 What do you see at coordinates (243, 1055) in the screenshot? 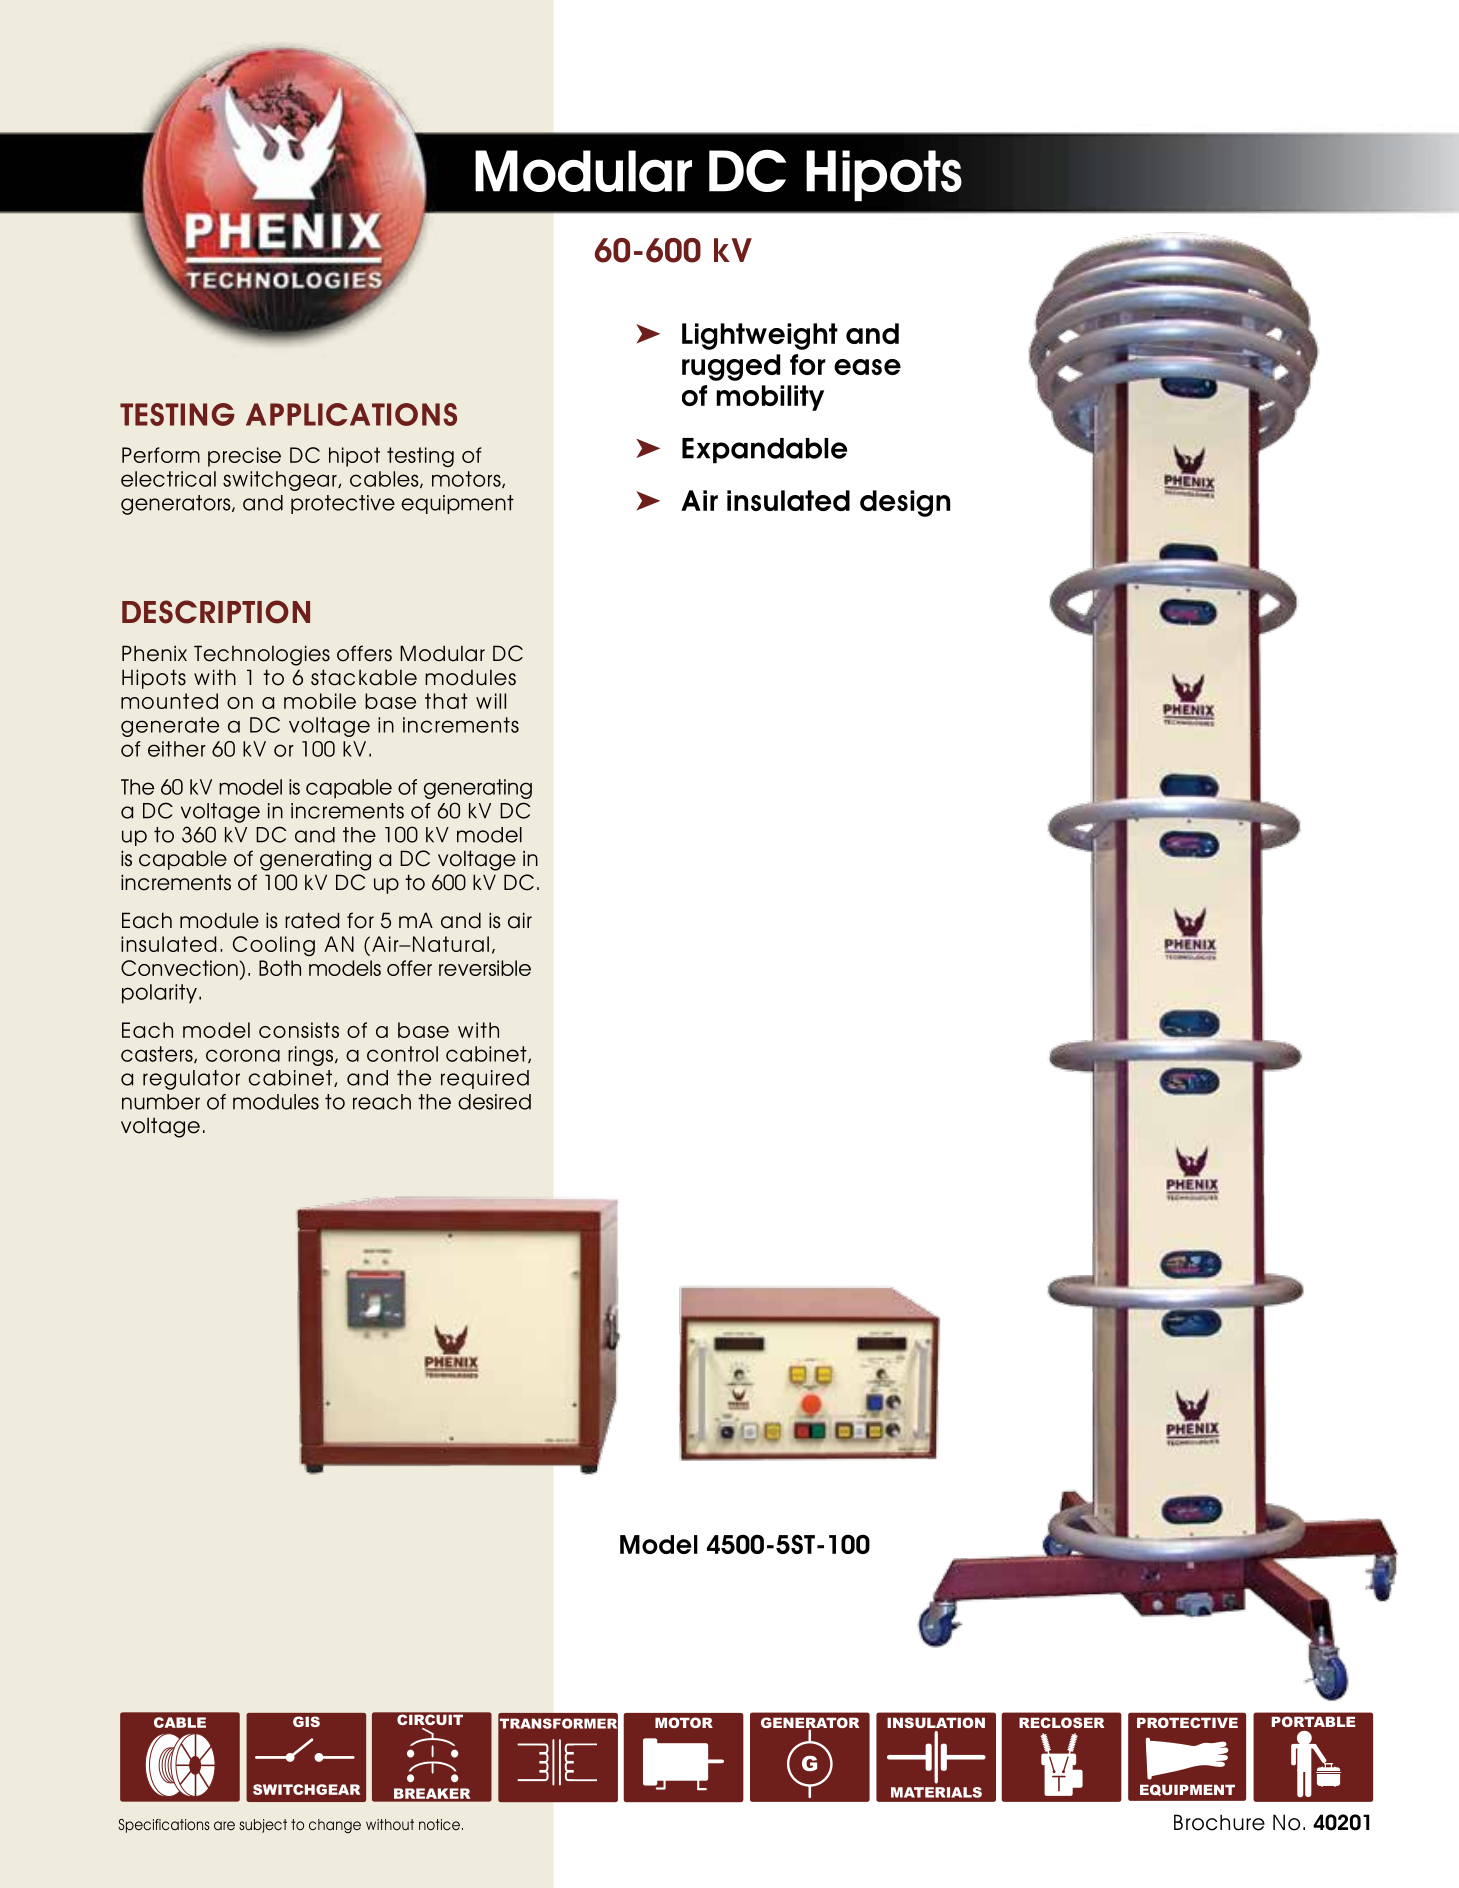
I see `corona` at bounding box center [243, 1055].
